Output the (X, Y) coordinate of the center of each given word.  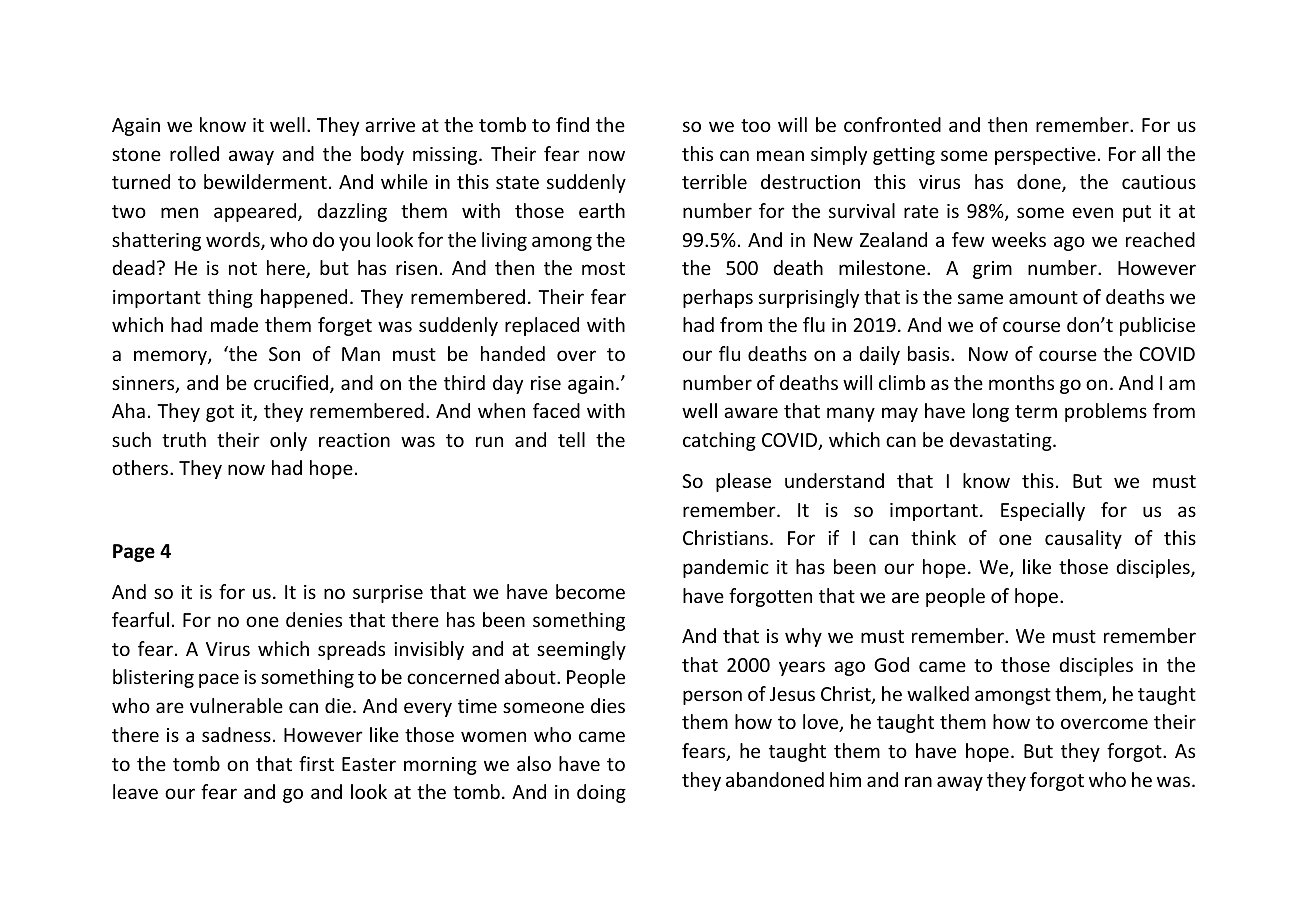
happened (304, 298)
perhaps (718, 298)
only (288, 441)
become (590, 591)
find (572, 124)
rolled (194, 153)
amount (1043, 297)
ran (918, 781)
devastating (1002, 441)
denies (314, 619)
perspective (1045, 156)
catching (719, 441)
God (891, 664)
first (316, 763)
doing (601, 793)
